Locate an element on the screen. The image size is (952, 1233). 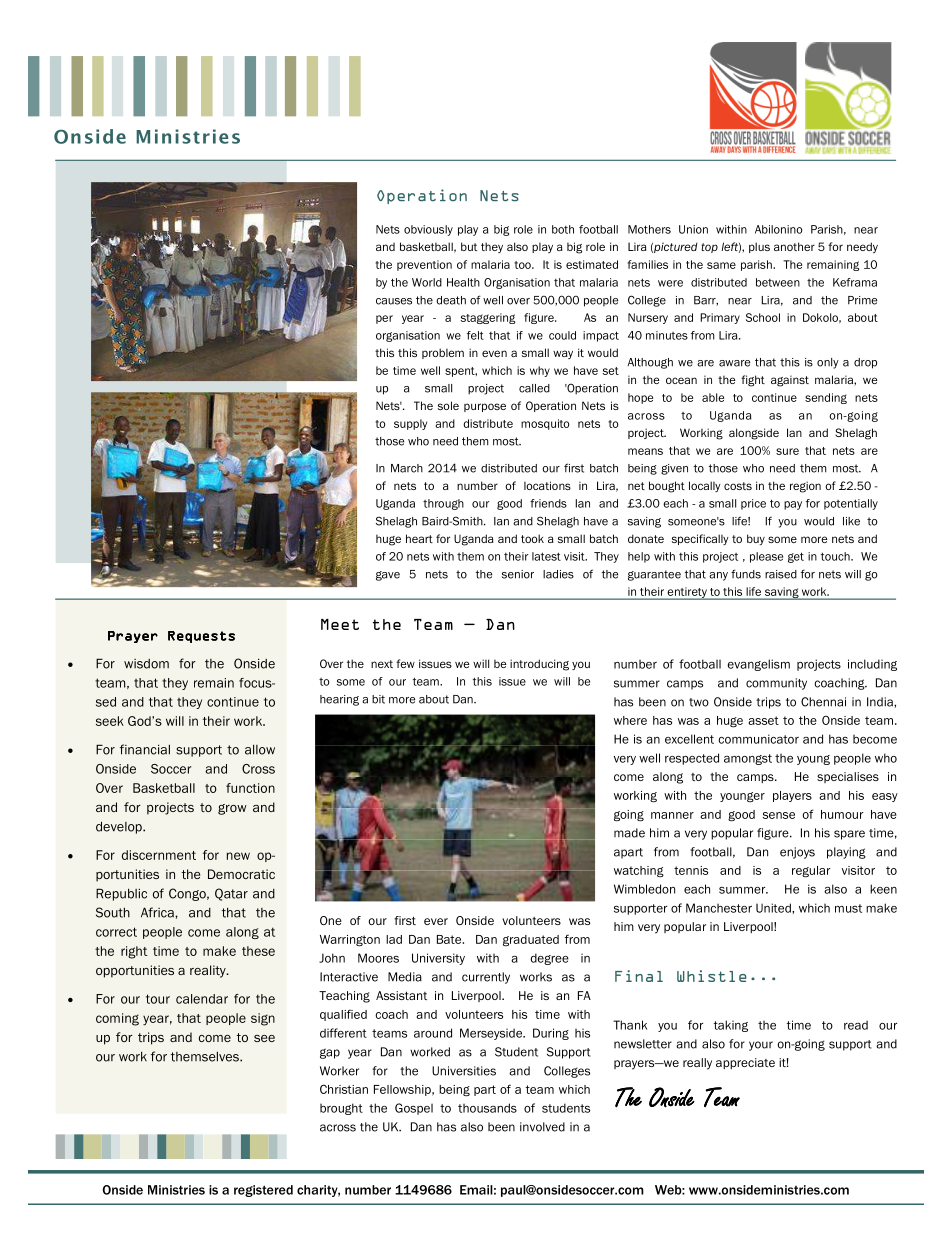
ever is located at coordinates (436, 921).
